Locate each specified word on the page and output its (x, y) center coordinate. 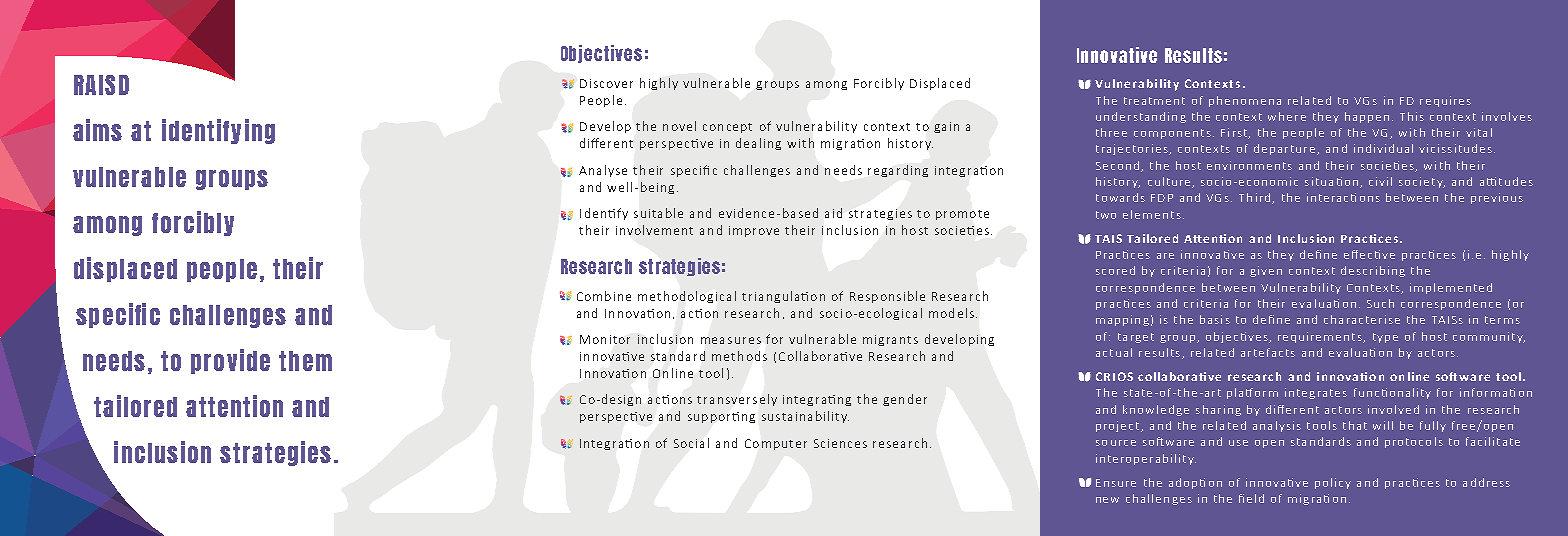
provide (230, 361)
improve (754, 231)
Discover (606, 83)
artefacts (1268, 352)
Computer (776, 444)
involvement (654, 230)
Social (691, 443)
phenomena (1245, 101)
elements (1152, 214)
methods (739, 356)
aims (97, 130)
